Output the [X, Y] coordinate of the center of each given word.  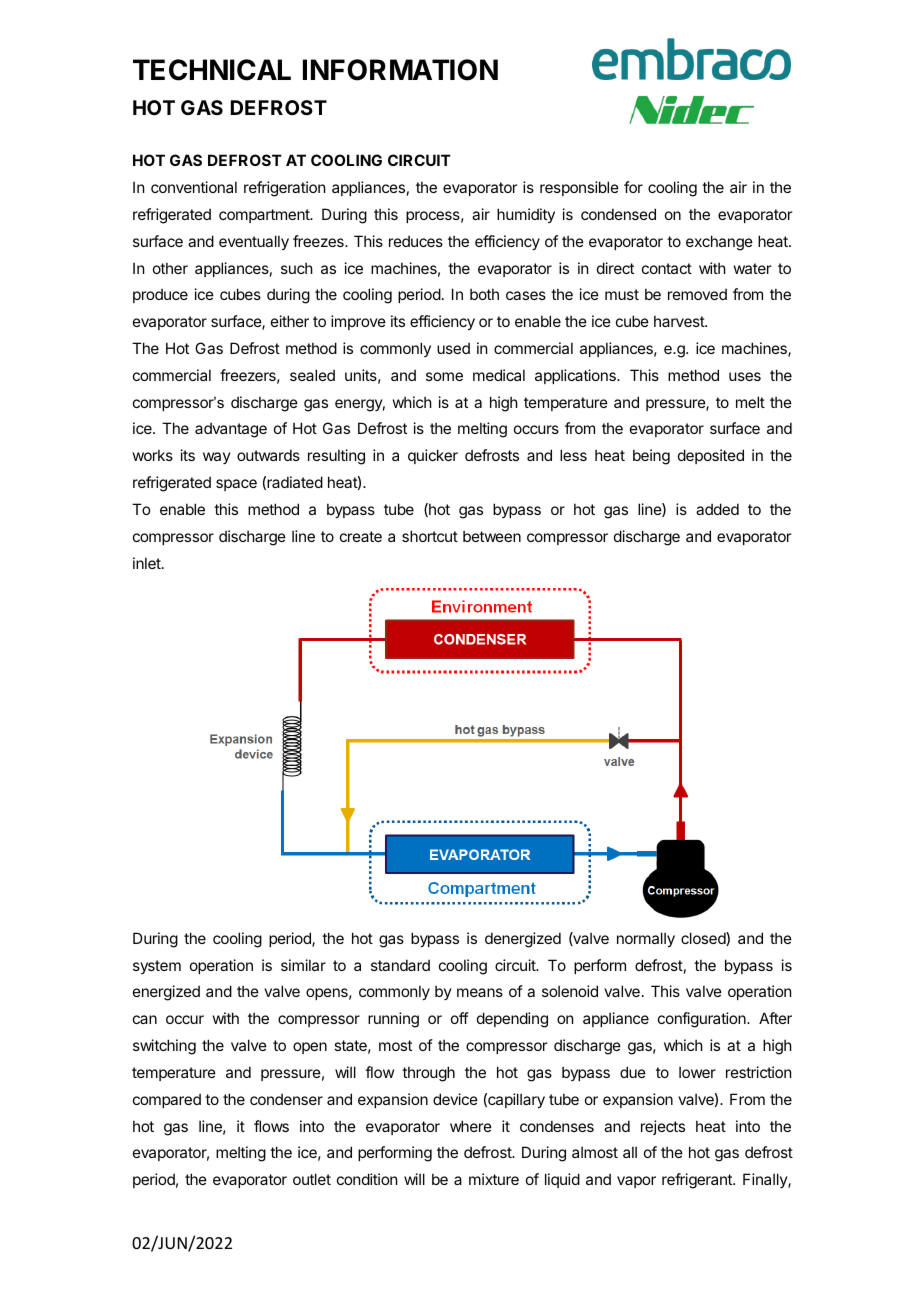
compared [167, 1100]
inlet [148, 563]
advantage [231, 430]
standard [400, 965]
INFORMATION [400, 70]
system [157, 967]
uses [745, 376]
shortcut [430, 536]
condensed [618, 214]
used [453, 348]
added [717, 509]
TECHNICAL [212, 70]
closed [704, 939]
